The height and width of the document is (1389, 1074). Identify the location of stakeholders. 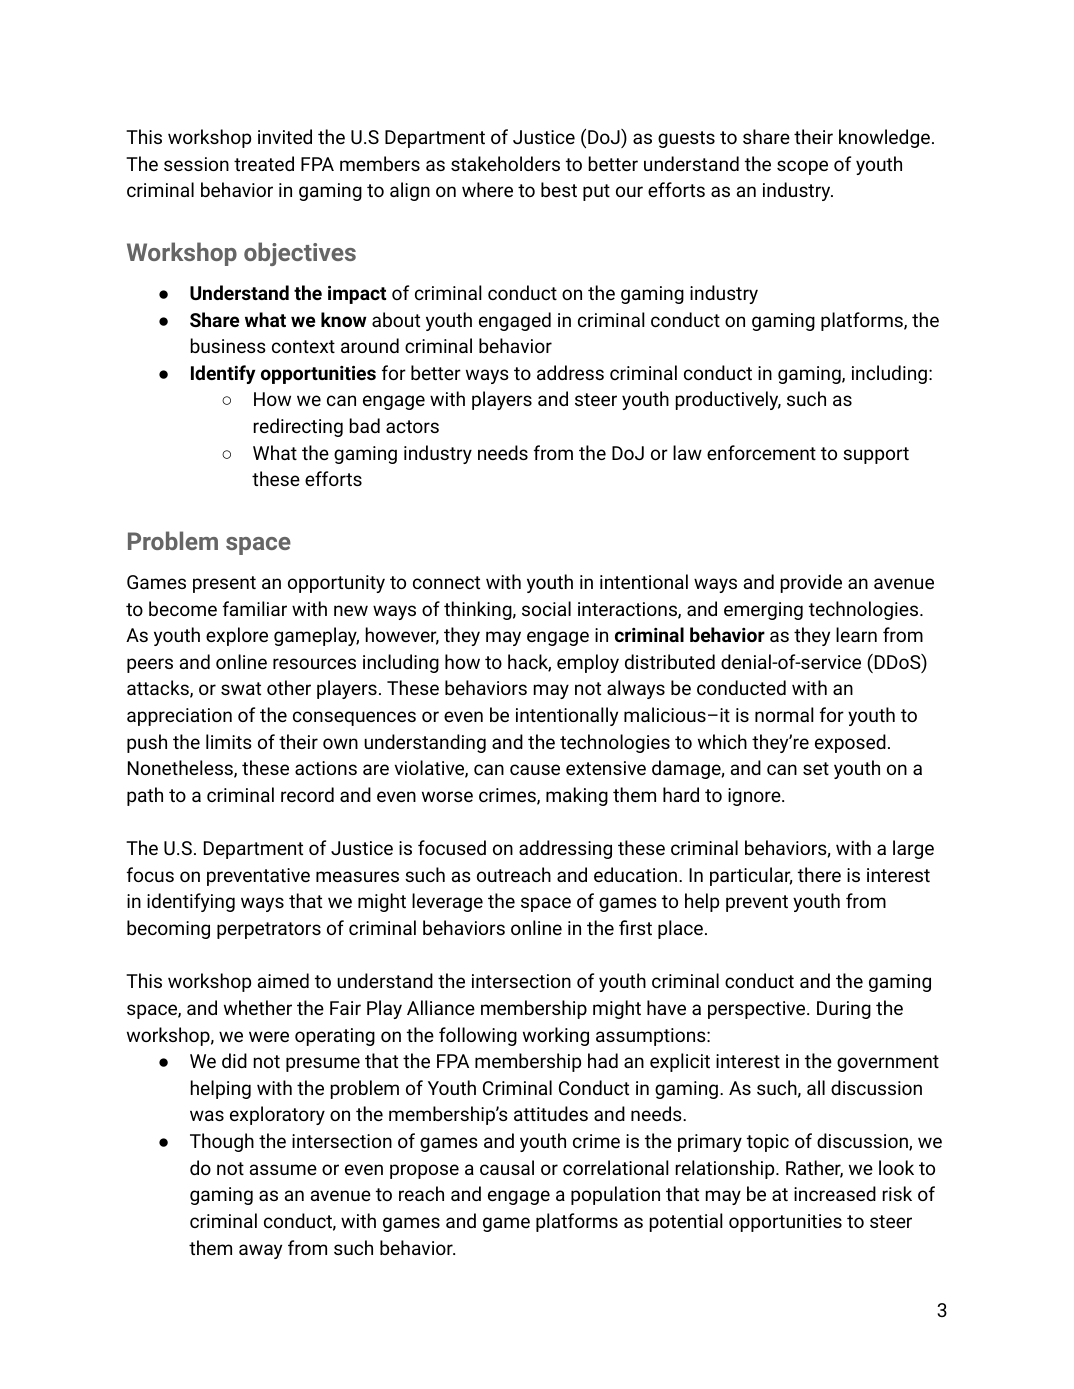
(505, 163).
